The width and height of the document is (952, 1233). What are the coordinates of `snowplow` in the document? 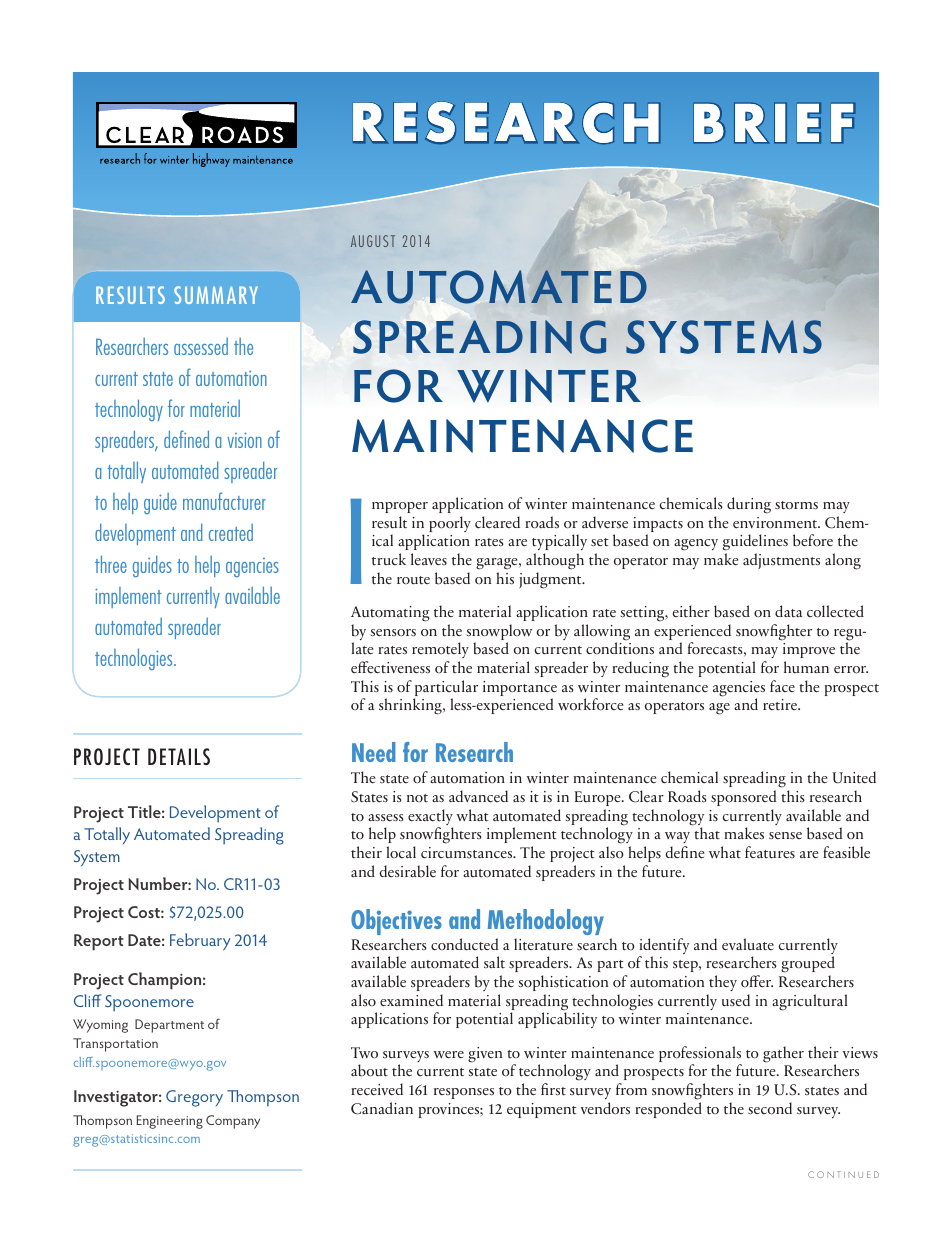 It's located at (499, 633).
